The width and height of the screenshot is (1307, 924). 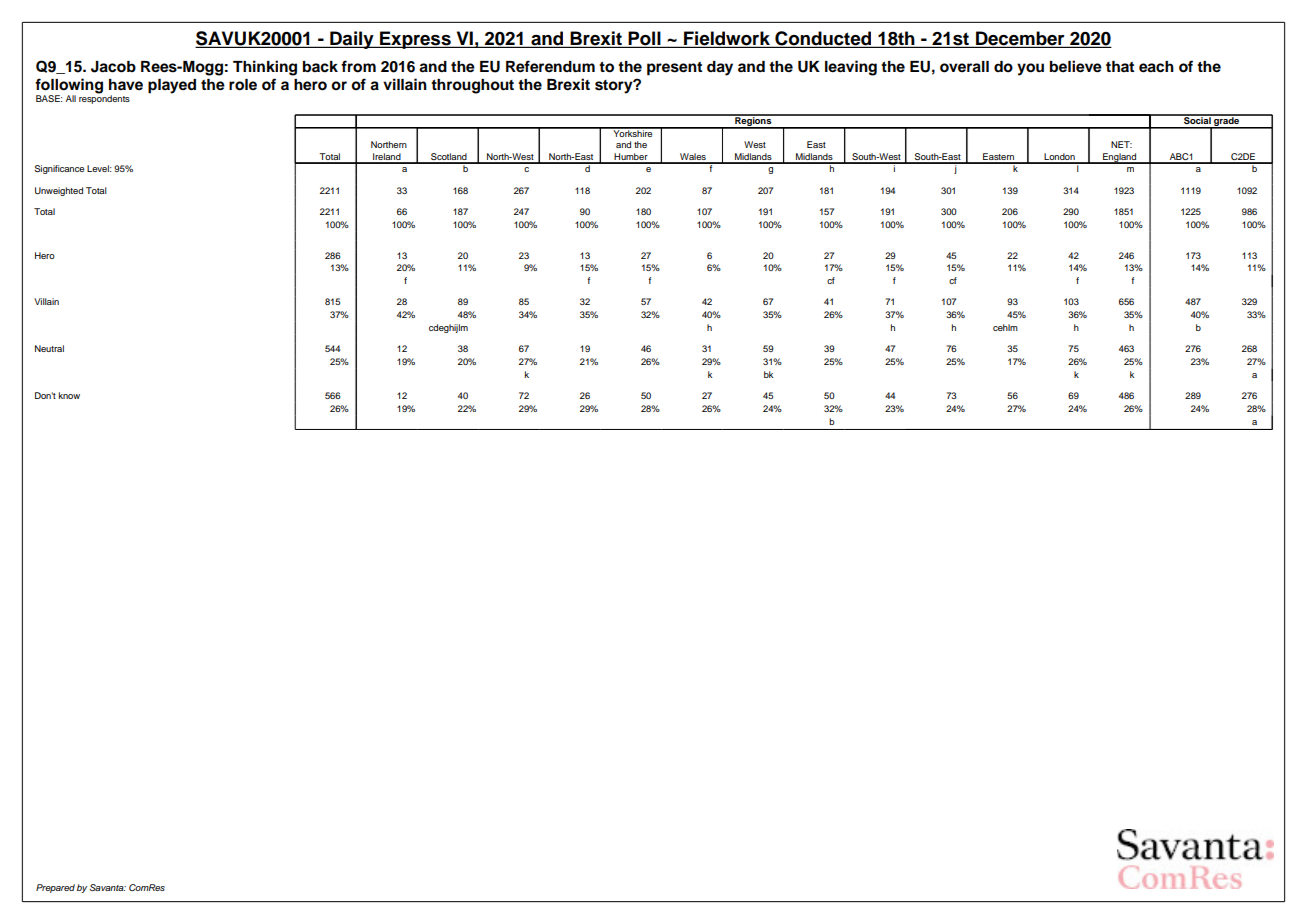 I want to click on England, so click(x=1120, y=158).
